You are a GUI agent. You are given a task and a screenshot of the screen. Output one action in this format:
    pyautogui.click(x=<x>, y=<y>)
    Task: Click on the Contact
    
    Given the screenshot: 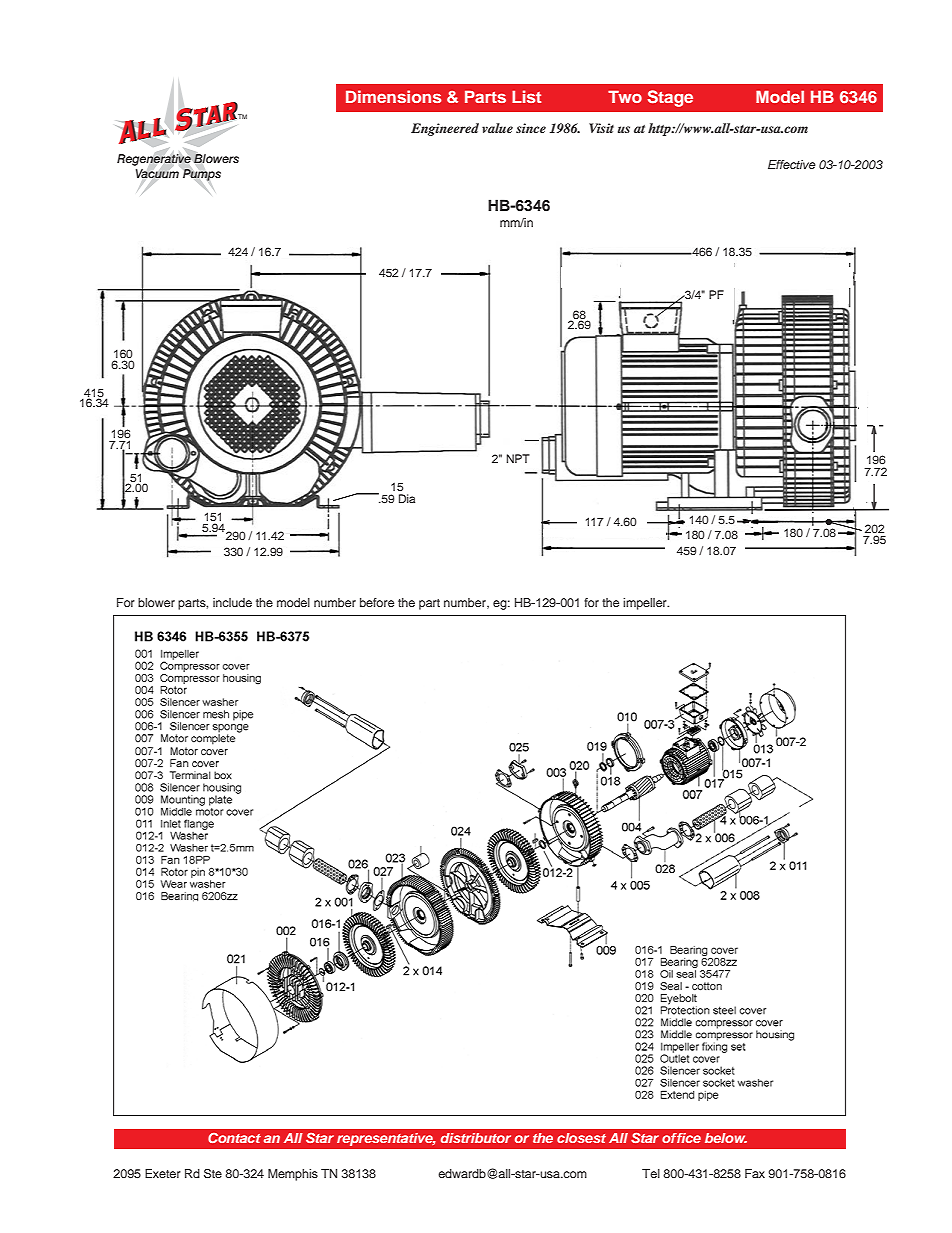 What is the action you would take?
    pyautogui.click(x=234, y=1138)
